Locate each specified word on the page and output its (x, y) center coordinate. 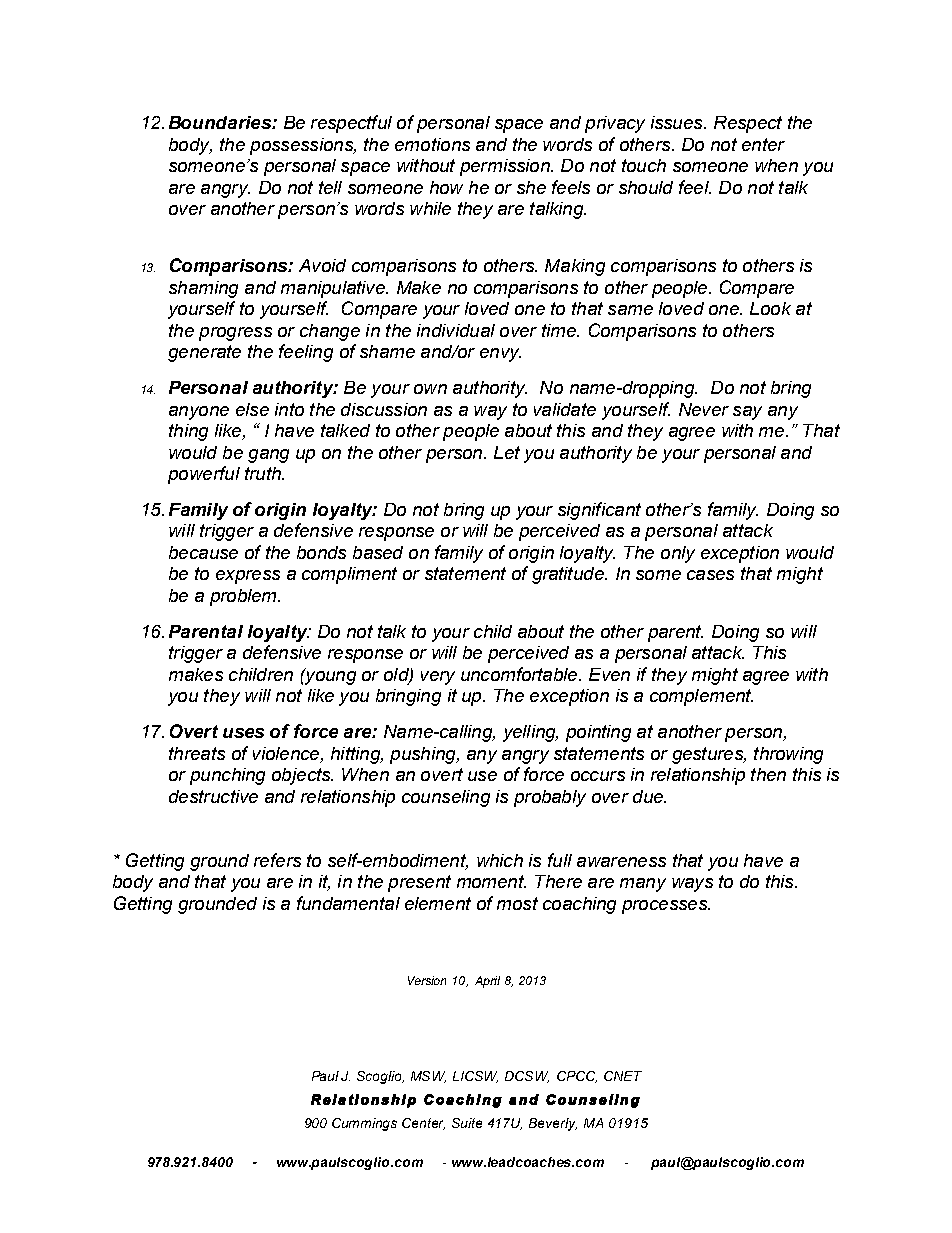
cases (710, 575)
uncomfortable (520, 674)
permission (506, 167)
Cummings (364, 1124)
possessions (303, 146)
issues (678, 122)
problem (244, 597)
